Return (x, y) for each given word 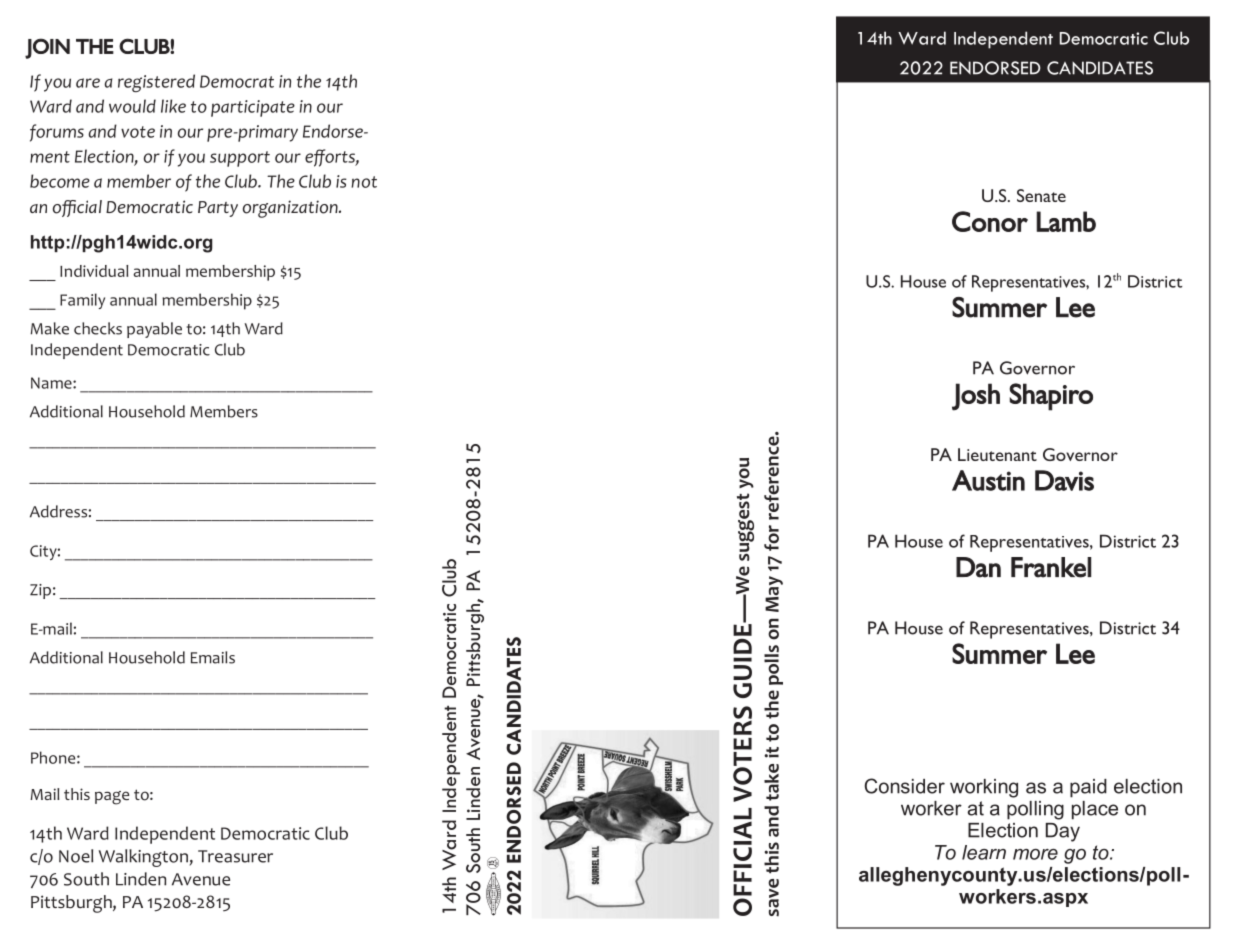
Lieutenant (997, 454)
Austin (988, 480)
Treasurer (235, 856)
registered (156, 83)
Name (52, 383)
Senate (1041, 195)
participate (253, 108)
